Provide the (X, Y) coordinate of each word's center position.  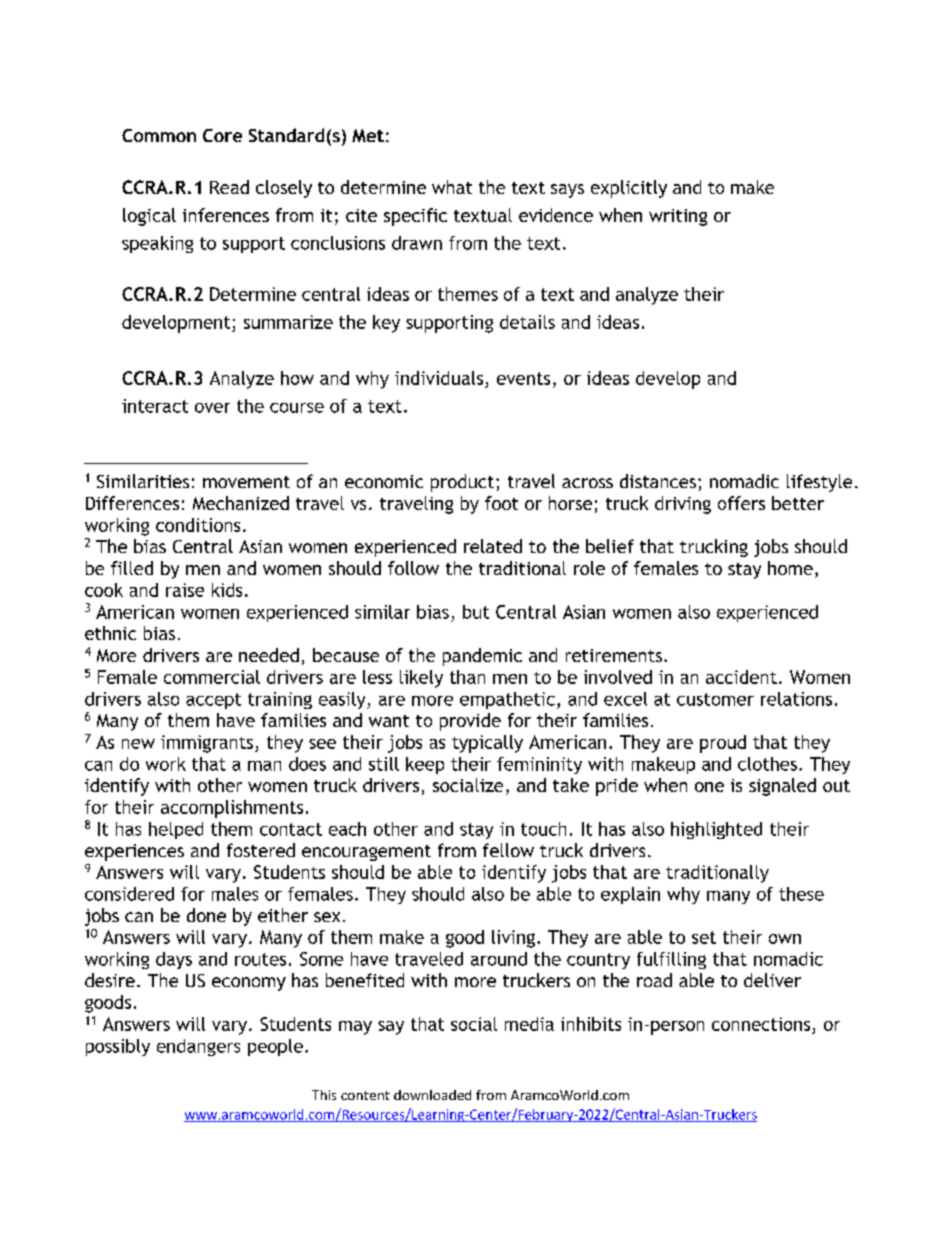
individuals (439, 378)
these (801, 894)
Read (229, 187)
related (493, 546)
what (452, 187)
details (527, 322)
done (206, 915)
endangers (198, 1047)
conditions (198, 525)
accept (213, 701)
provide (470, 722)
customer (715, 699)
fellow (508, 850)
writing (678, 217)
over (212, 408)
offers (741, 503)
